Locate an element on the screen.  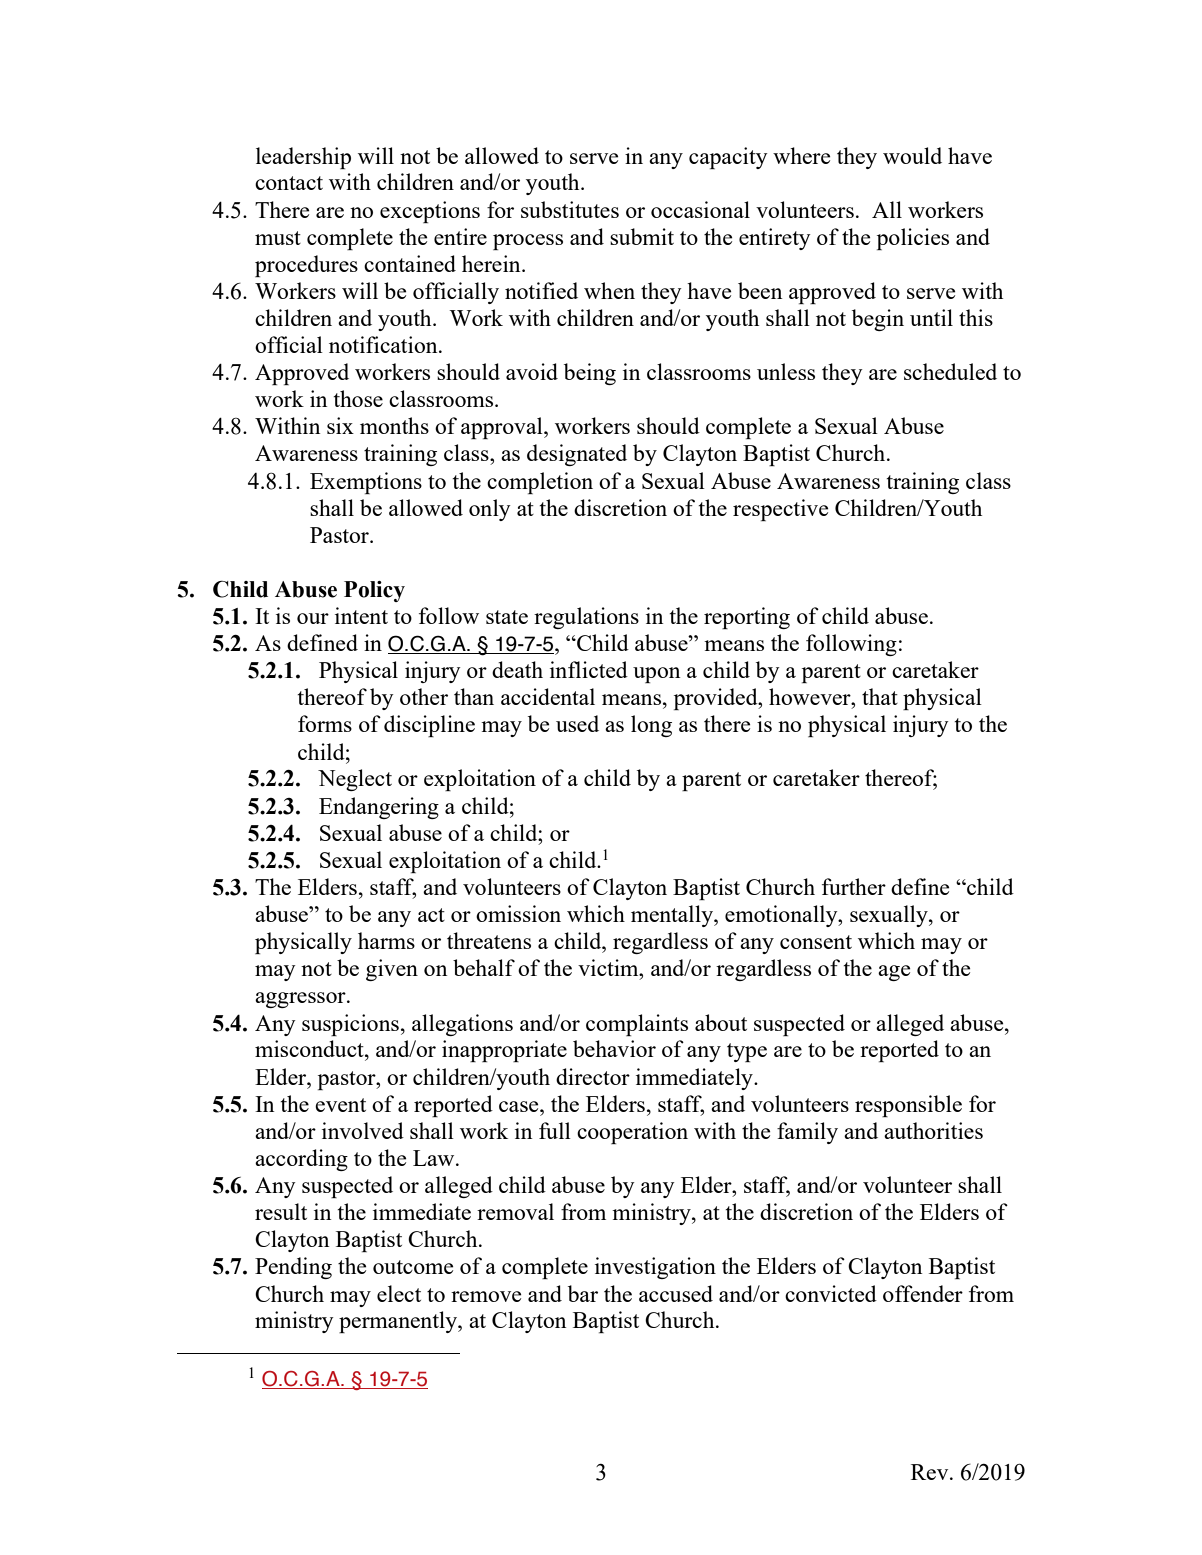
intent is located at coordinates (361, 615).
